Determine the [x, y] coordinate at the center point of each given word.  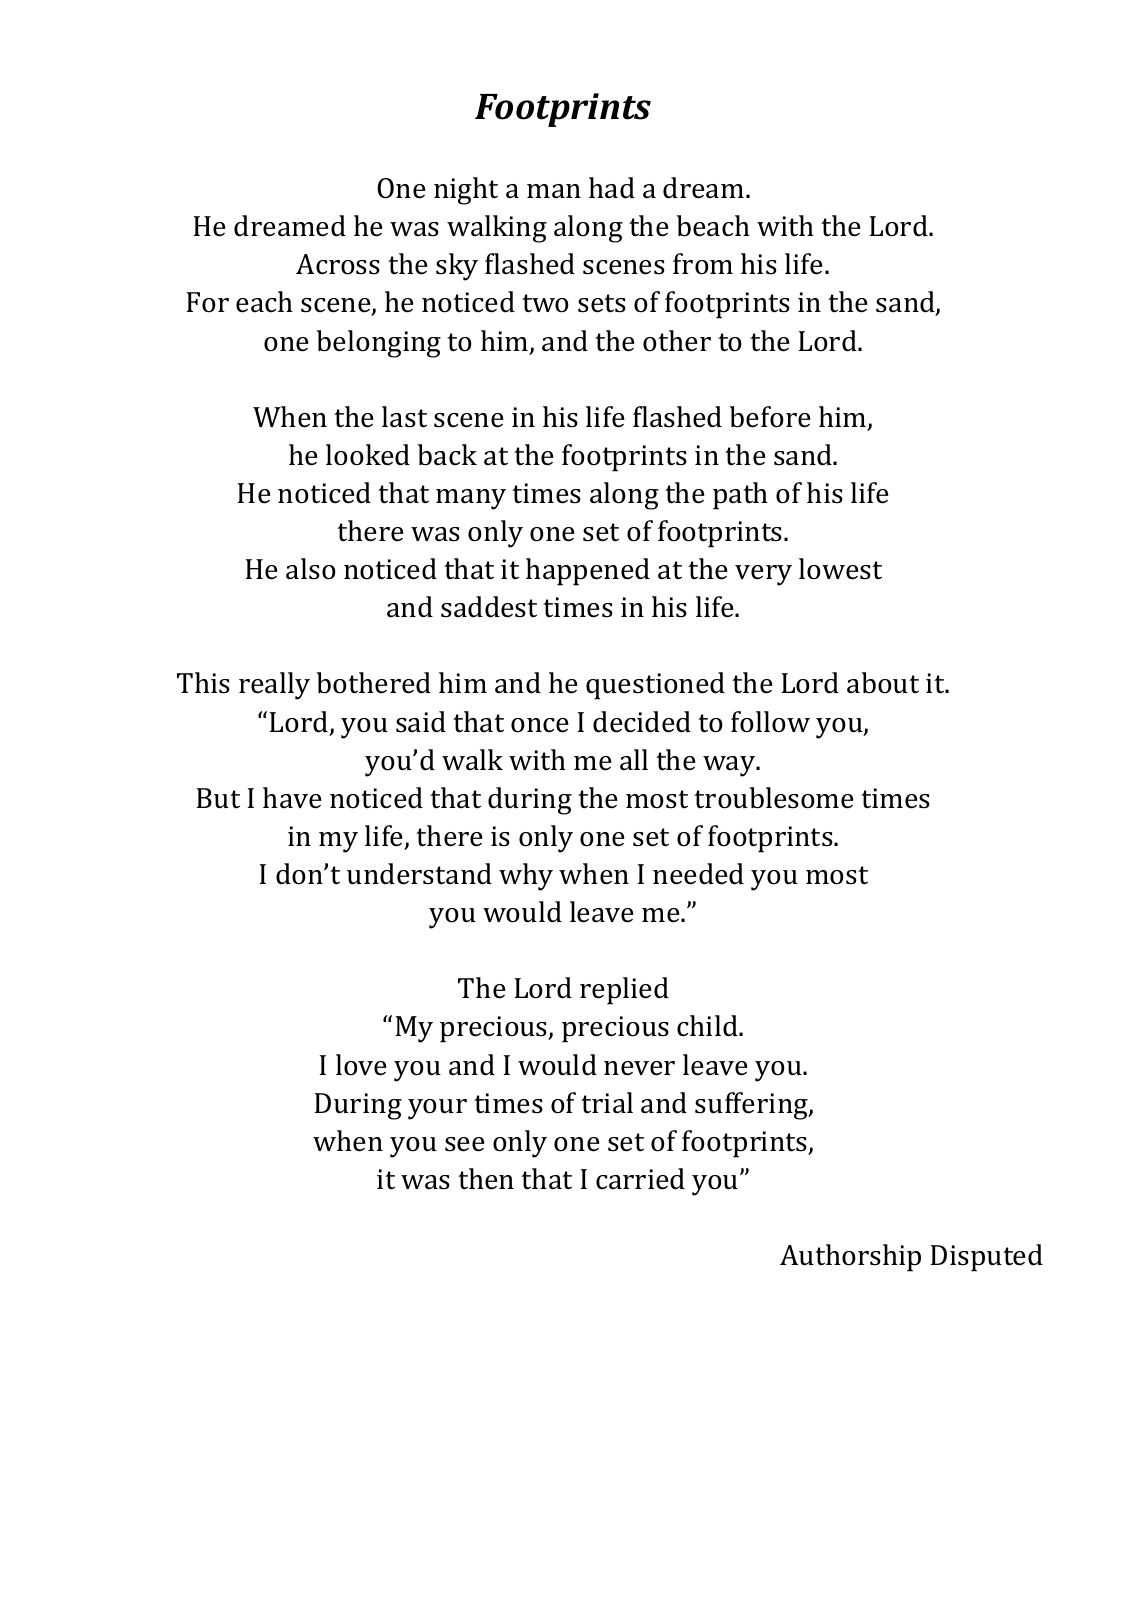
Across [338, 264]
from [703, 264]
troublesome [774, 798]
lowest [840, 569]
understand [419, 874]
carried [640, 1179]
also [311, 569]
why [526, 877]
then [486, 1179]
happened [588, 572]
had [612, 188]
